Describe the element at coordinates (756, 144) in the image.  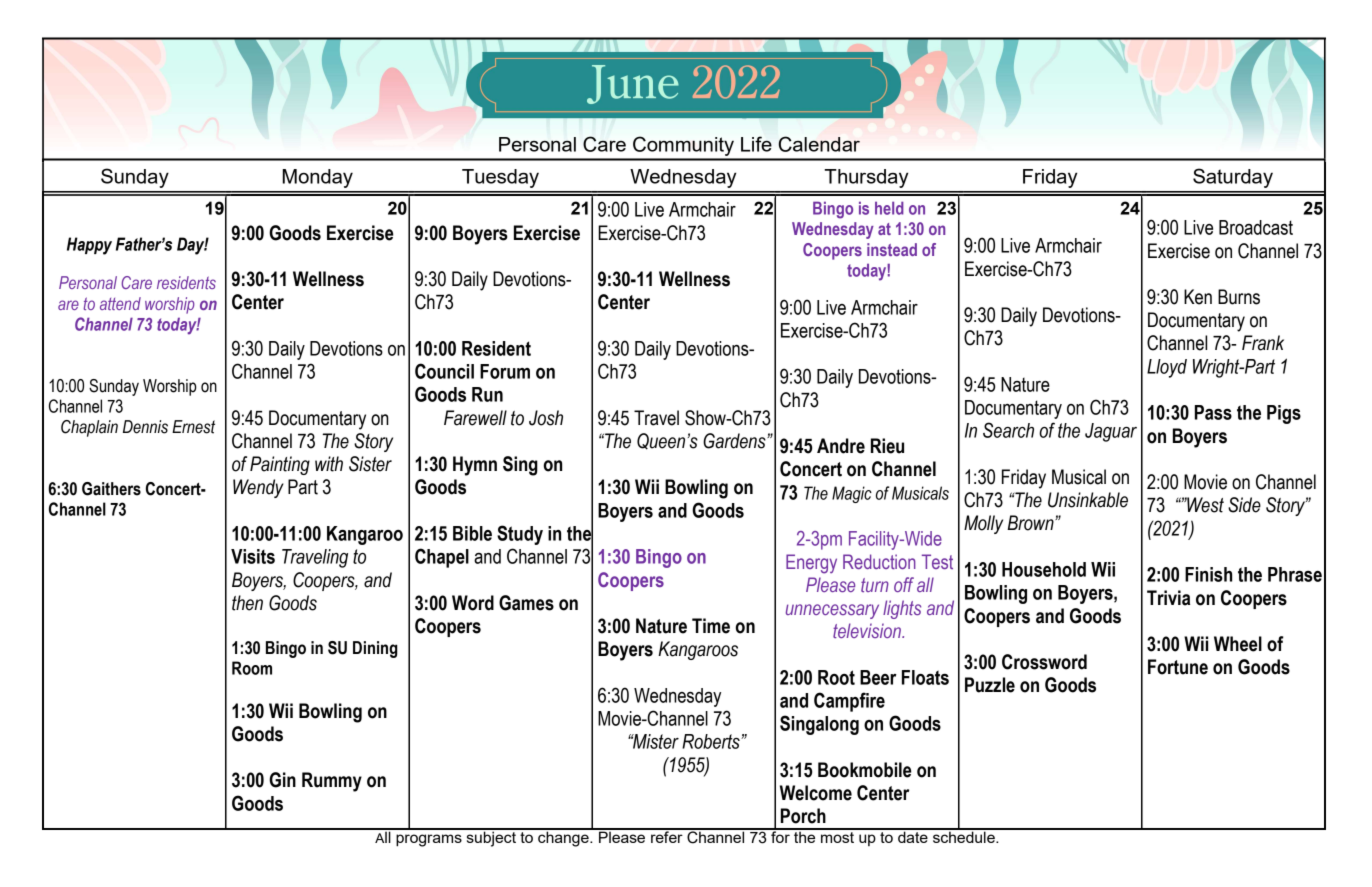
I see `Life` at that location.
